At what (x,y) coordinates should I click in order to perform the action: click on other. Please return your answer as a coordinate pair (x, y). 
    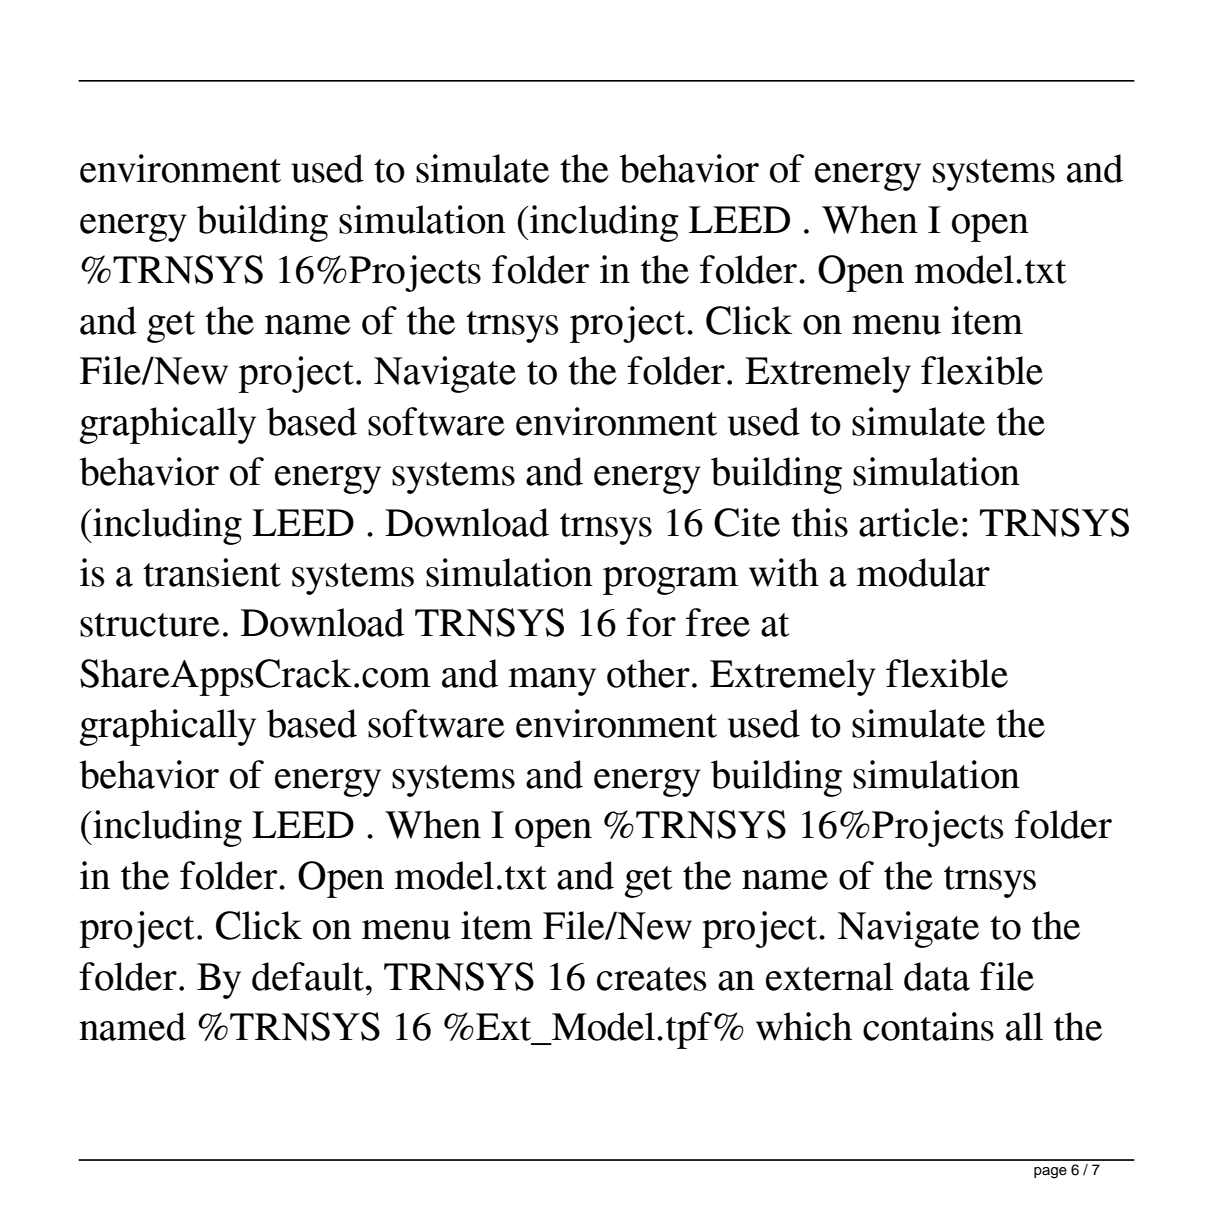
    Looking at the image, I should click on (648, 673).
